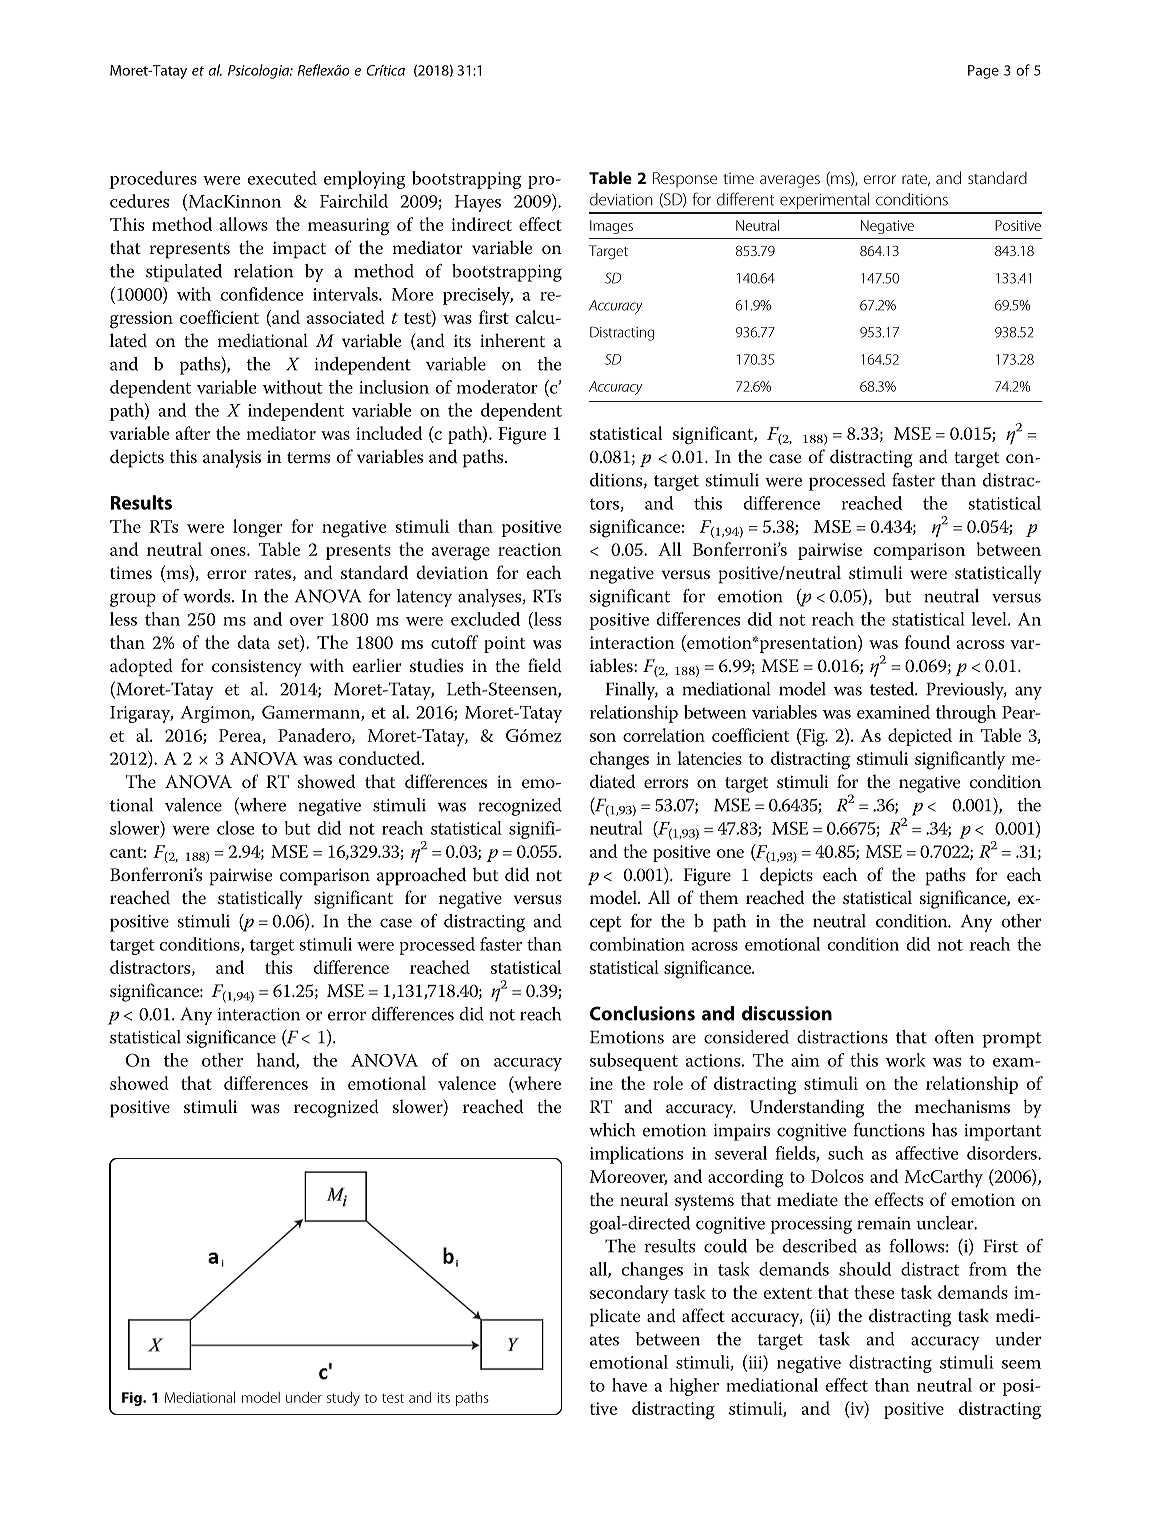 Image resolution: width=1151 pixels, height=1530 pixels. Describe the element at coordinates (629, 1385) in the image. I see `have` at that location.
